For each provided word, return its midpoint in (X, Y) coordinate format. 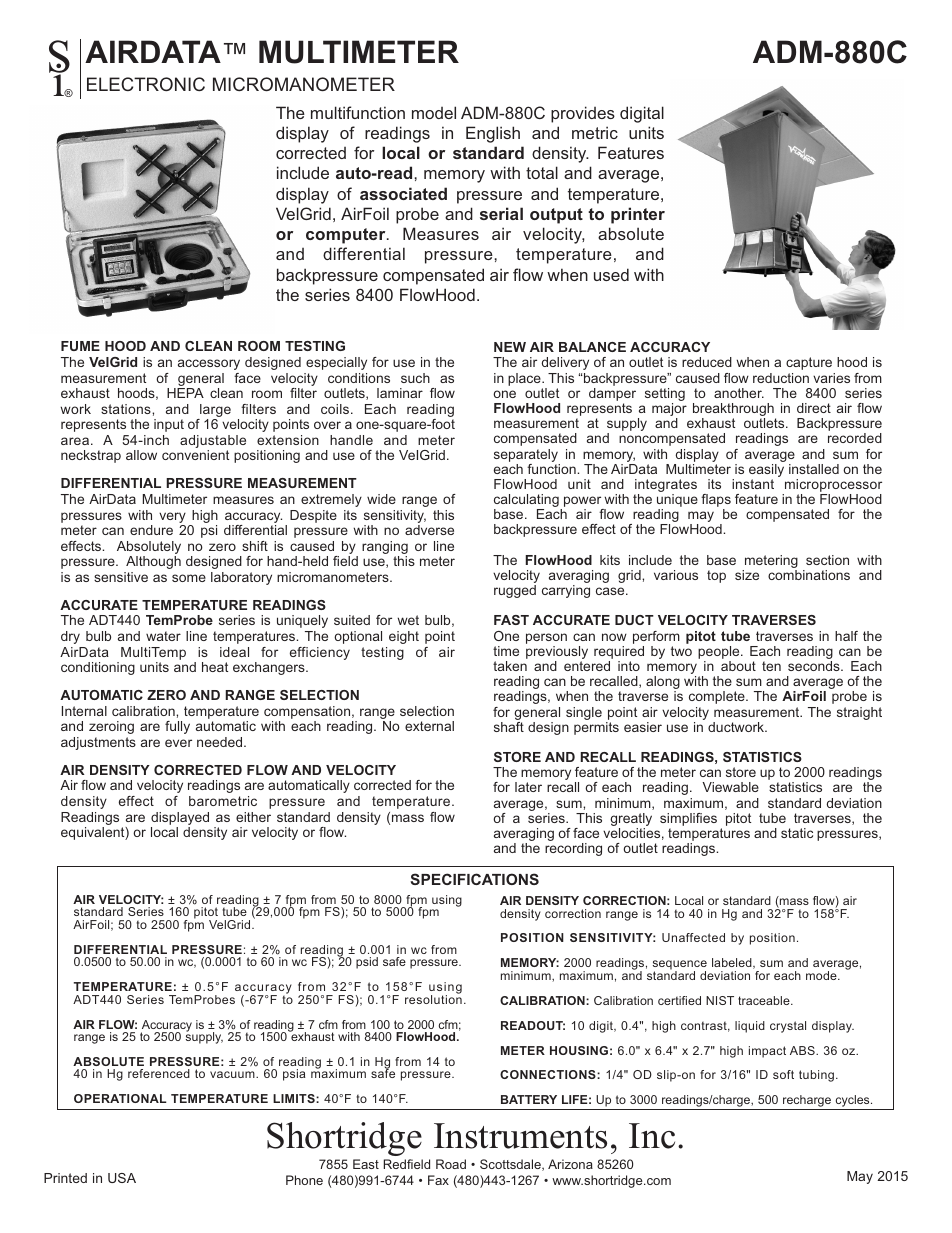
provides (583, 114)
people (720, 654)
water (163, 636)
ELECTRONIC (146, 84)
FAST (511, 620)
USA (122, 1178)
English (493, 134)
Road (451, 1164)
